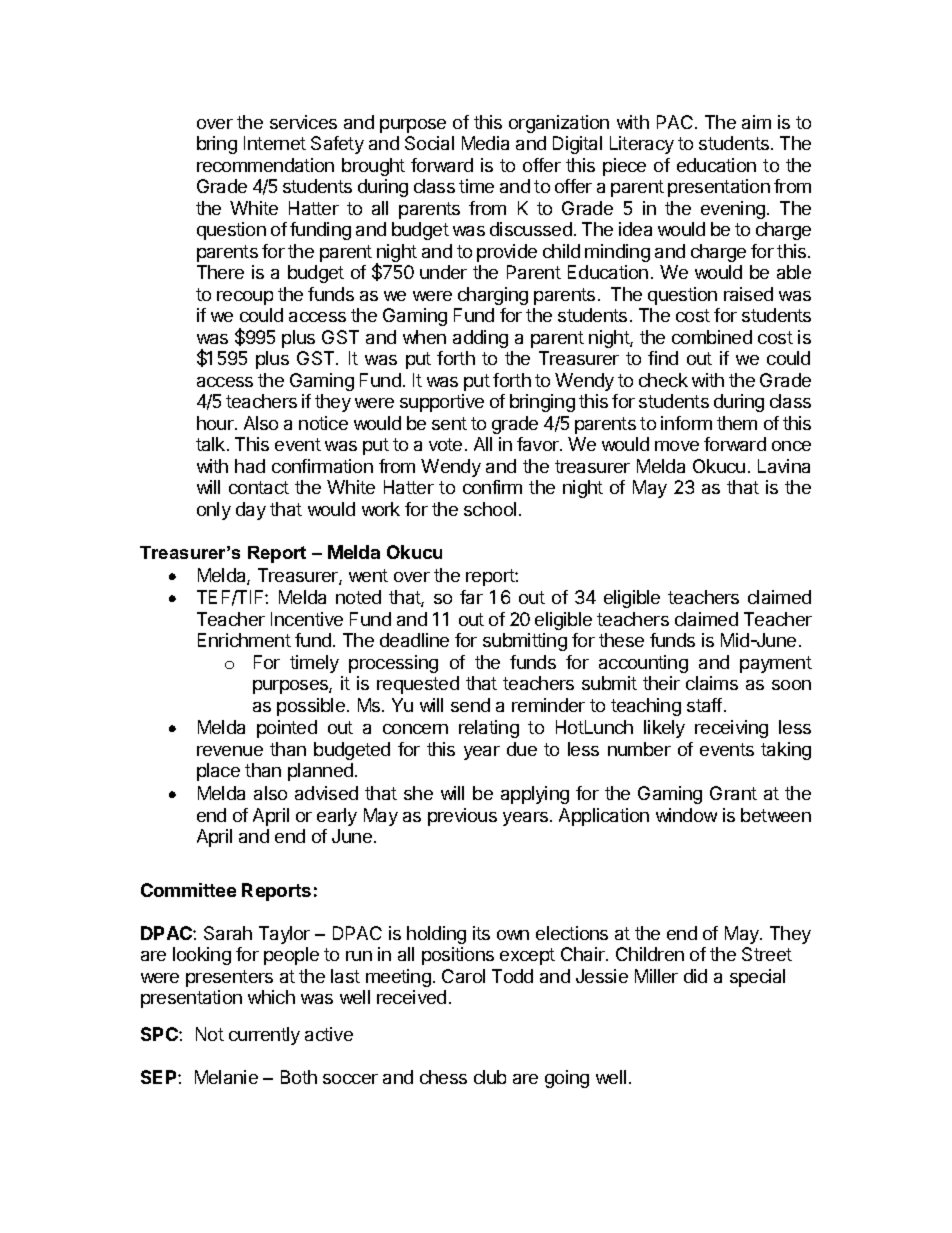 The image size is (952, 1233). I want to click on currently, so click(264, 1036).
